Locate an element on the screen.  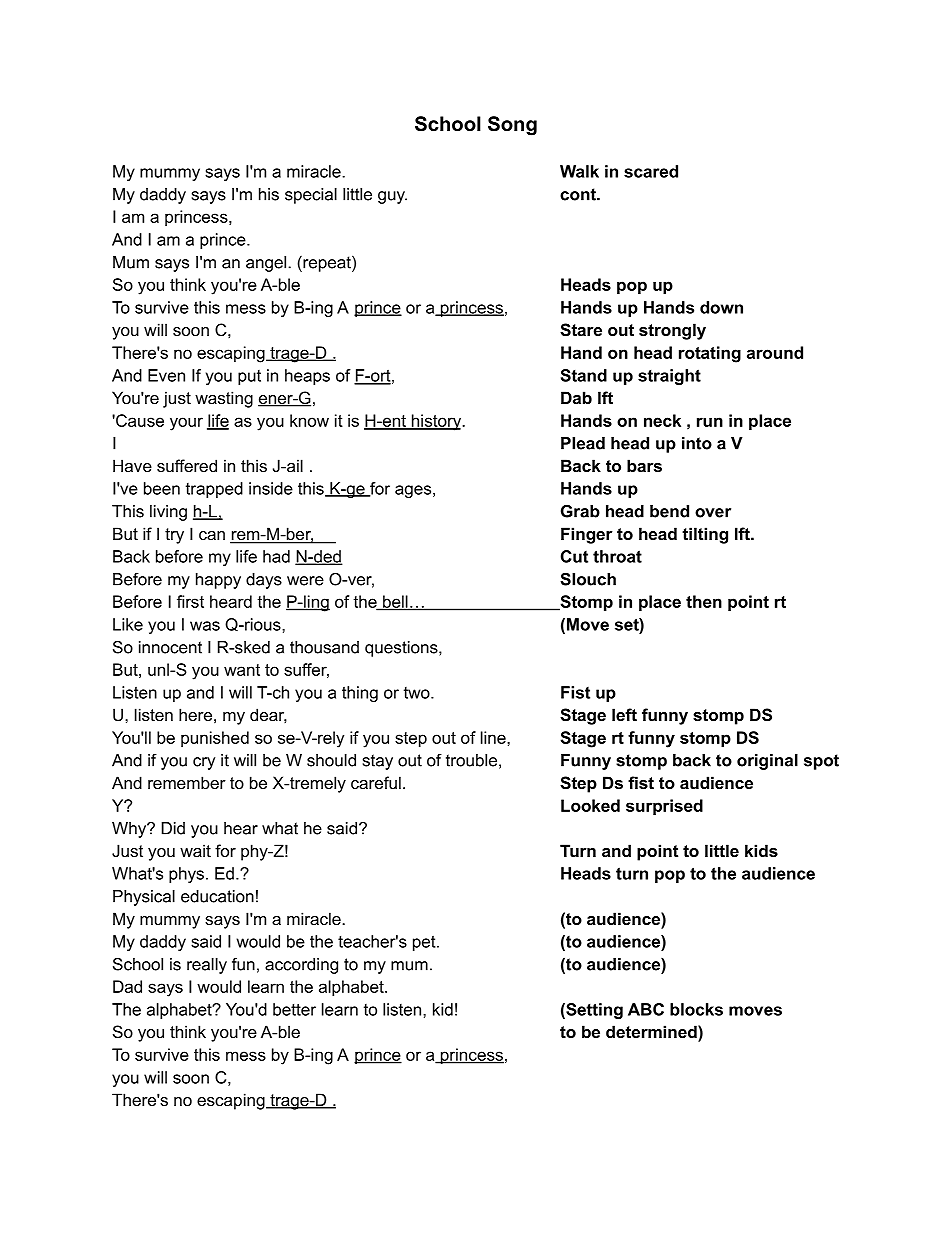
special is located at coordinates (311, 196).
